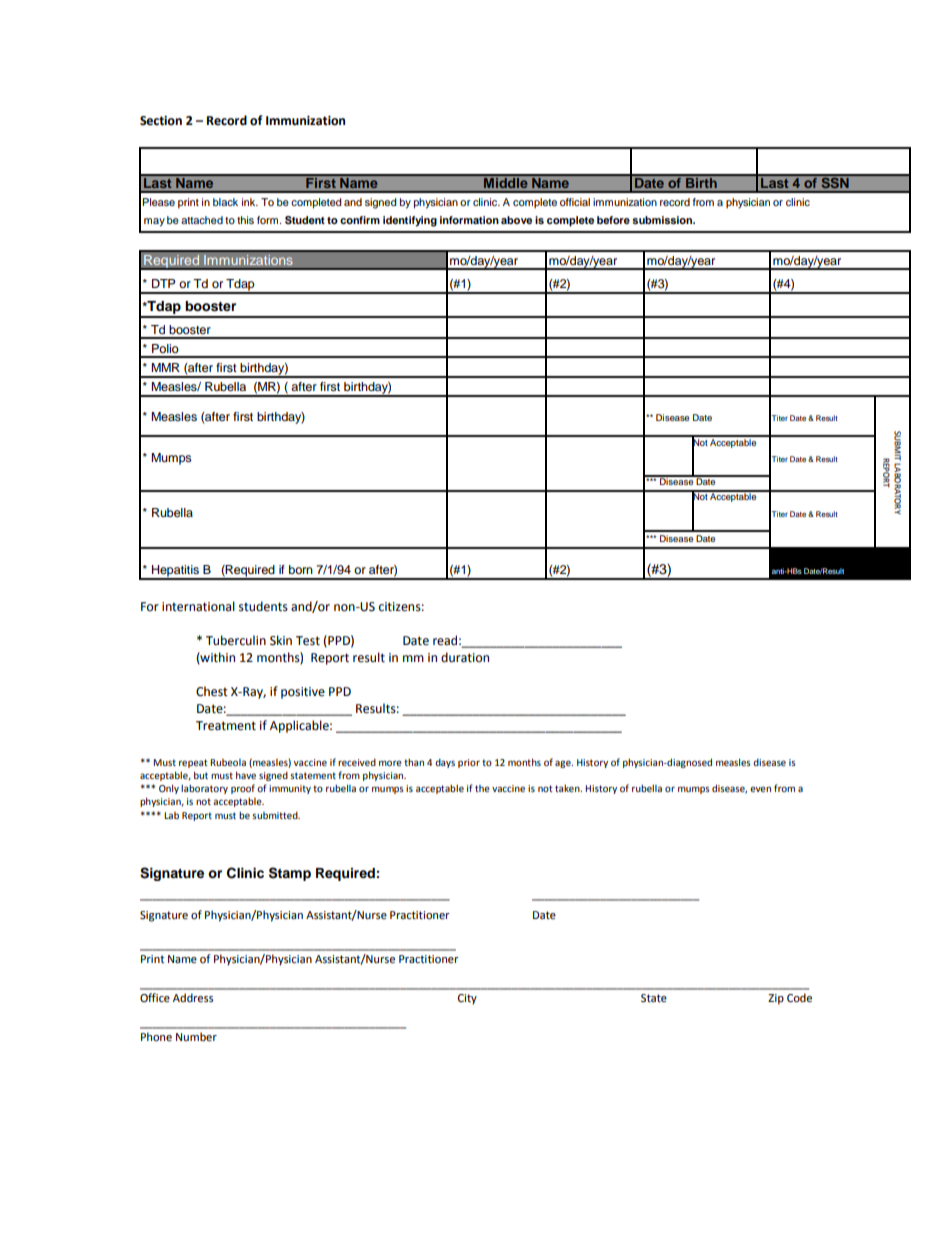 This image has width=952, height=1233. What do you see at coordinates (243, 789) in the image?
I see `proof` at bounding box center [243, 789].
